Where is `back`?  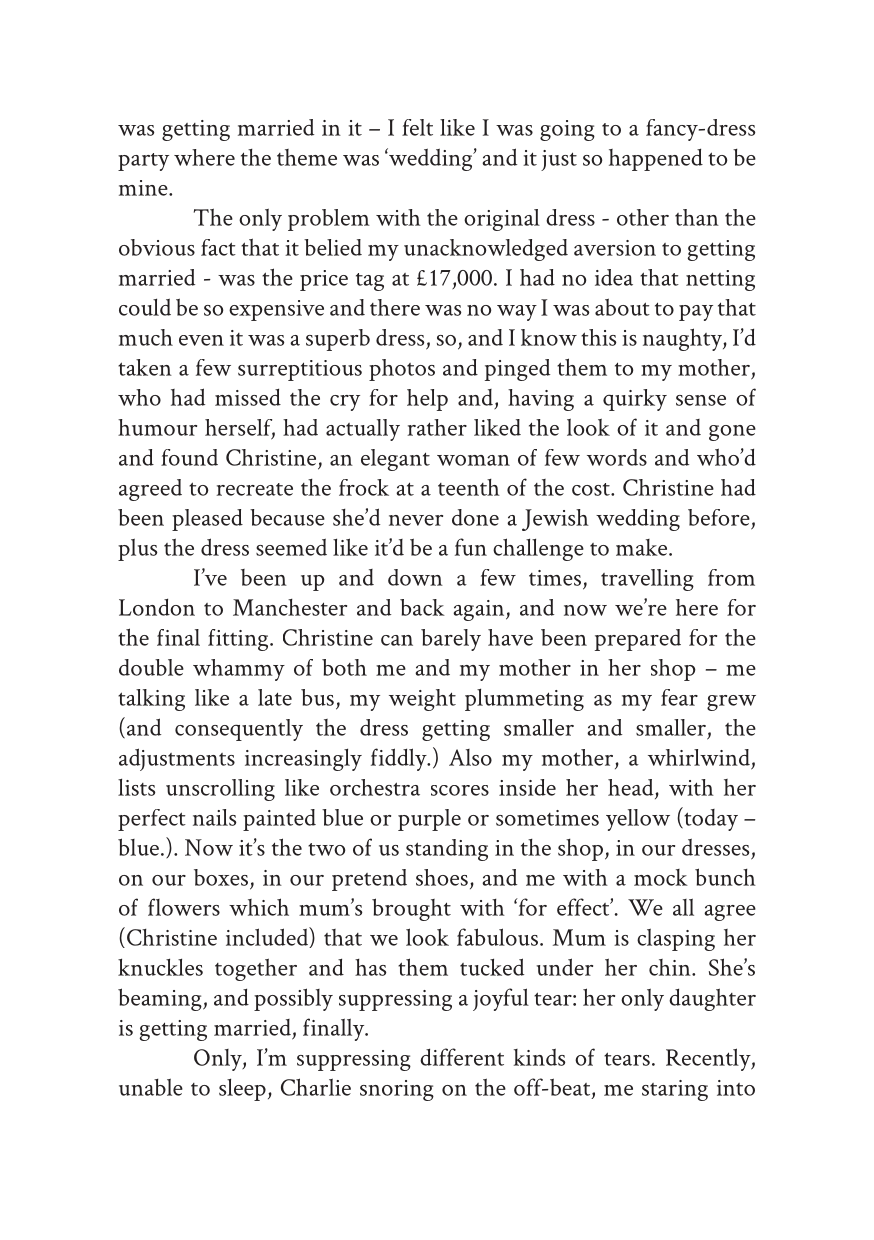
back is located at coordinates (422, 607).
